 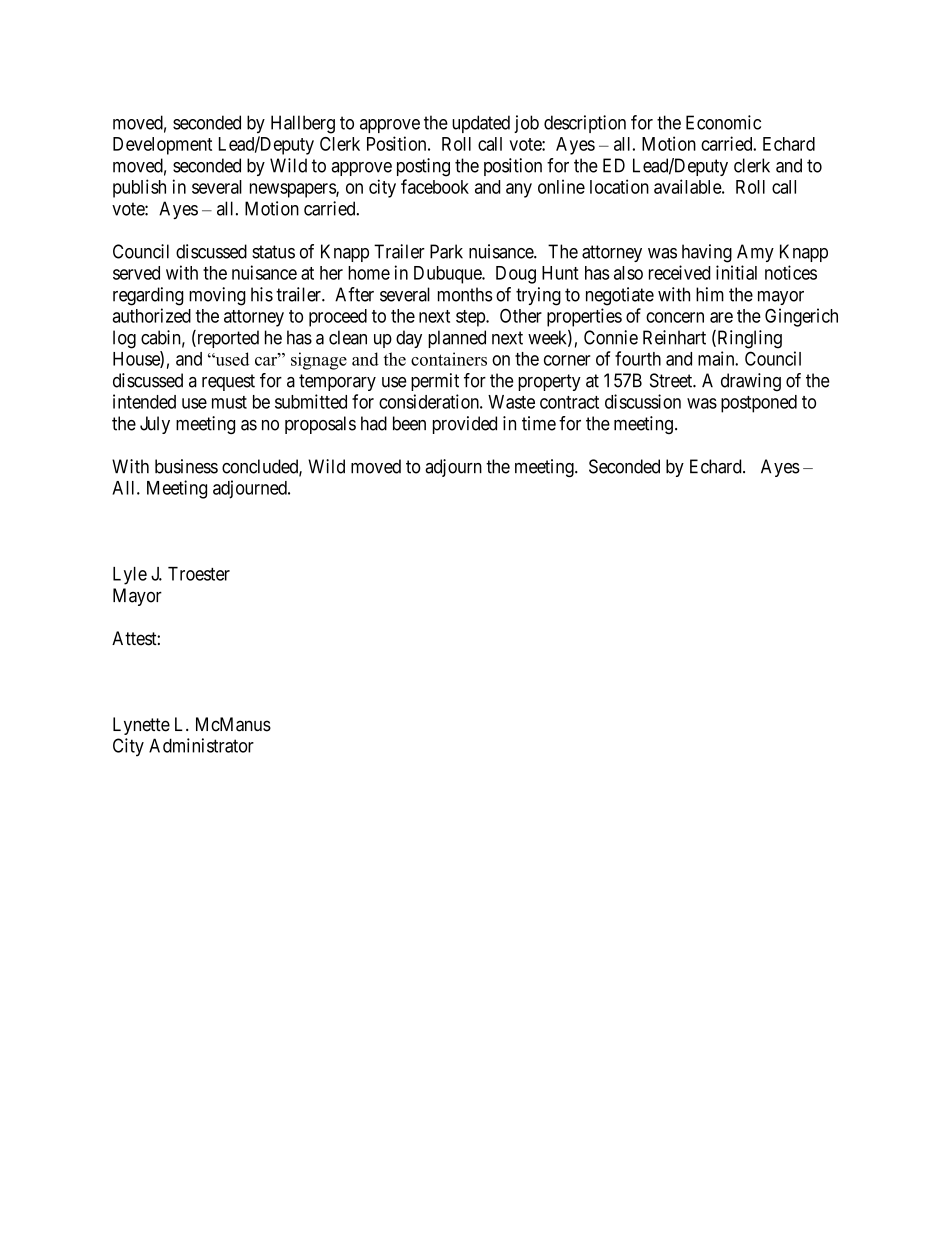 What do you see at coordinates (481, 124) in the screenshot?
I see `updated` at bounding box center [481, 124].
